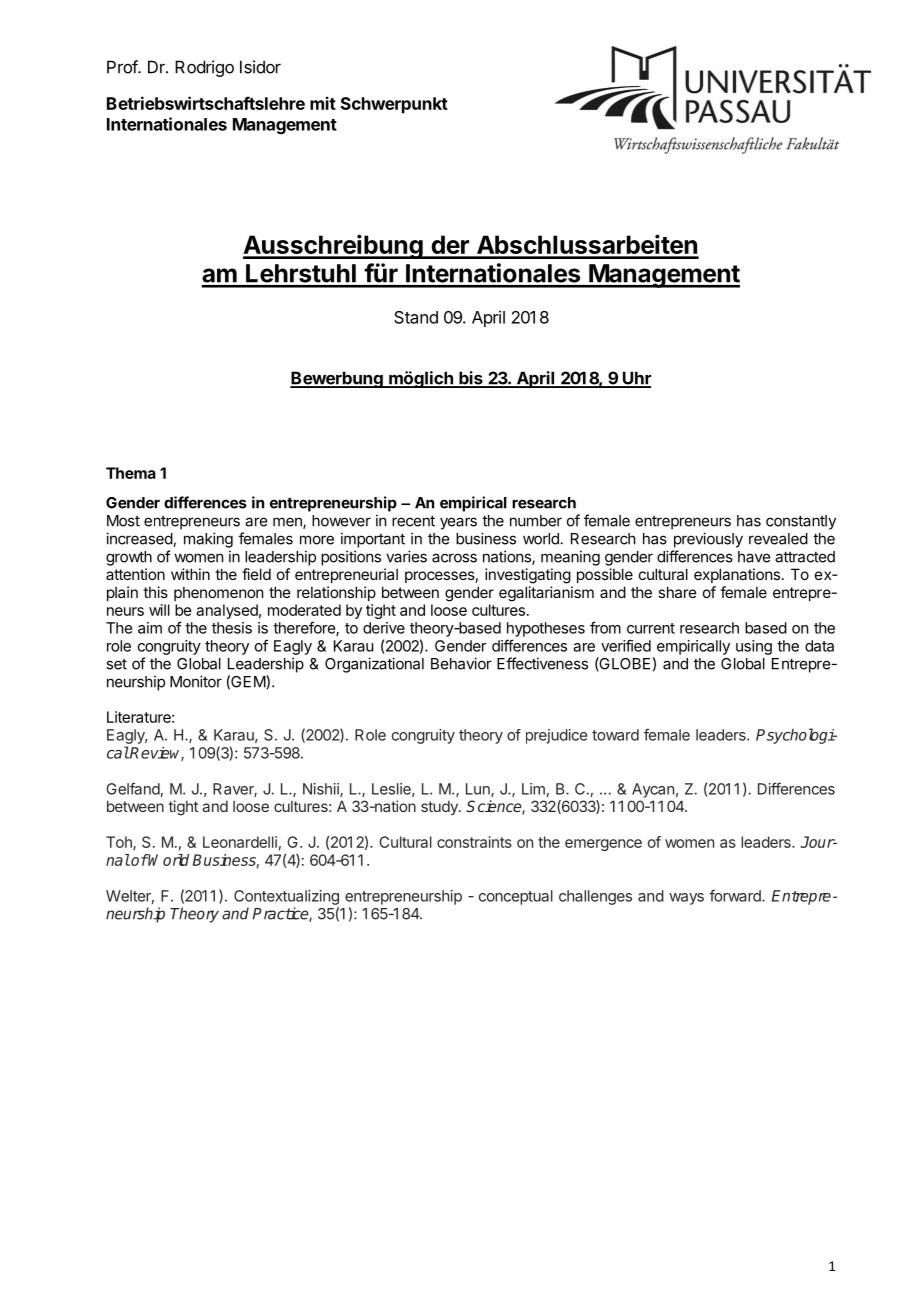 The image size is (924, 1308). I want to click on bis, so click(471, 379).
